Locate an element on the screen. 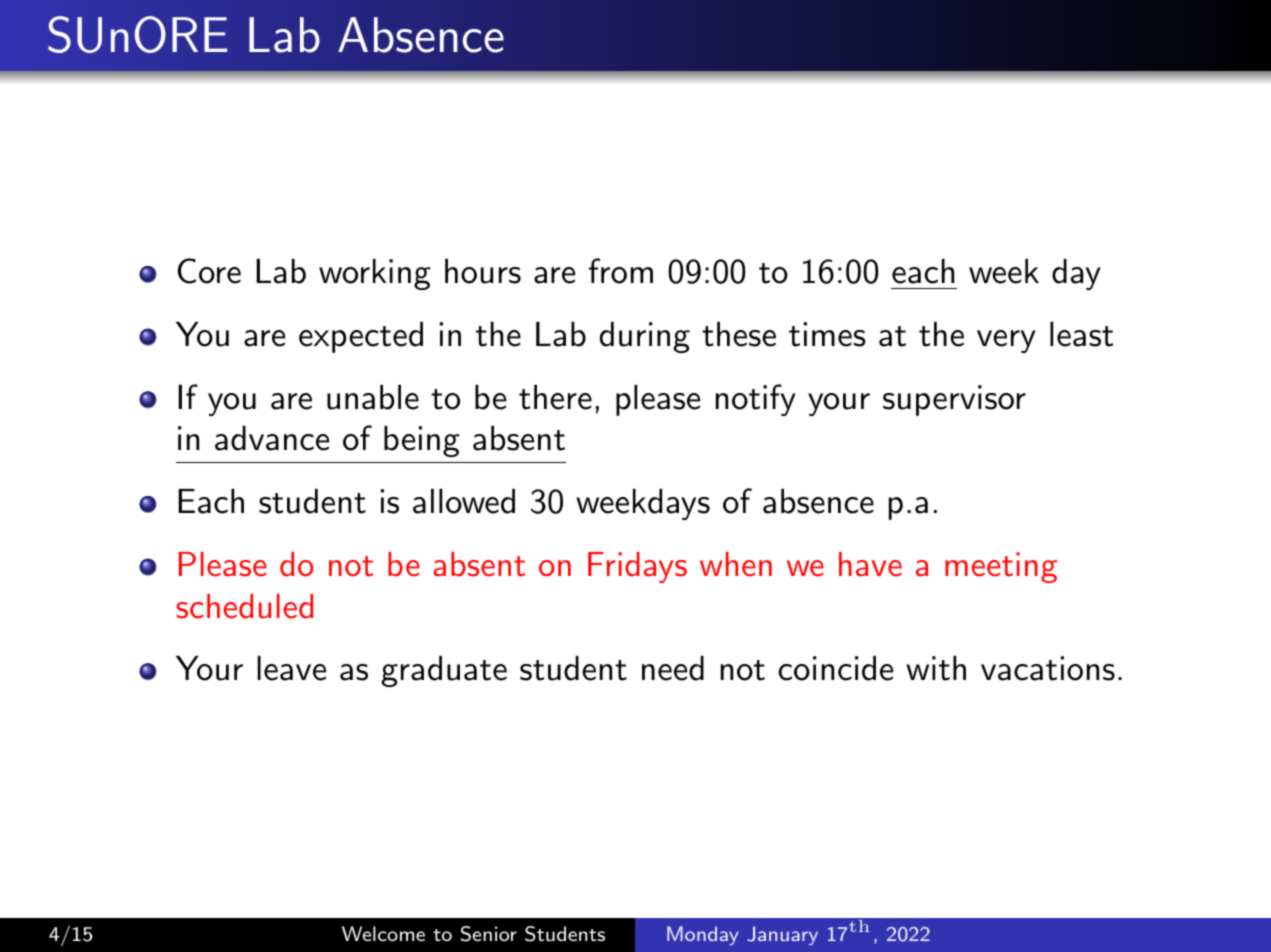 This screenshot has height=952, width=1271. Welcome is located at coordinates (383, 933).
